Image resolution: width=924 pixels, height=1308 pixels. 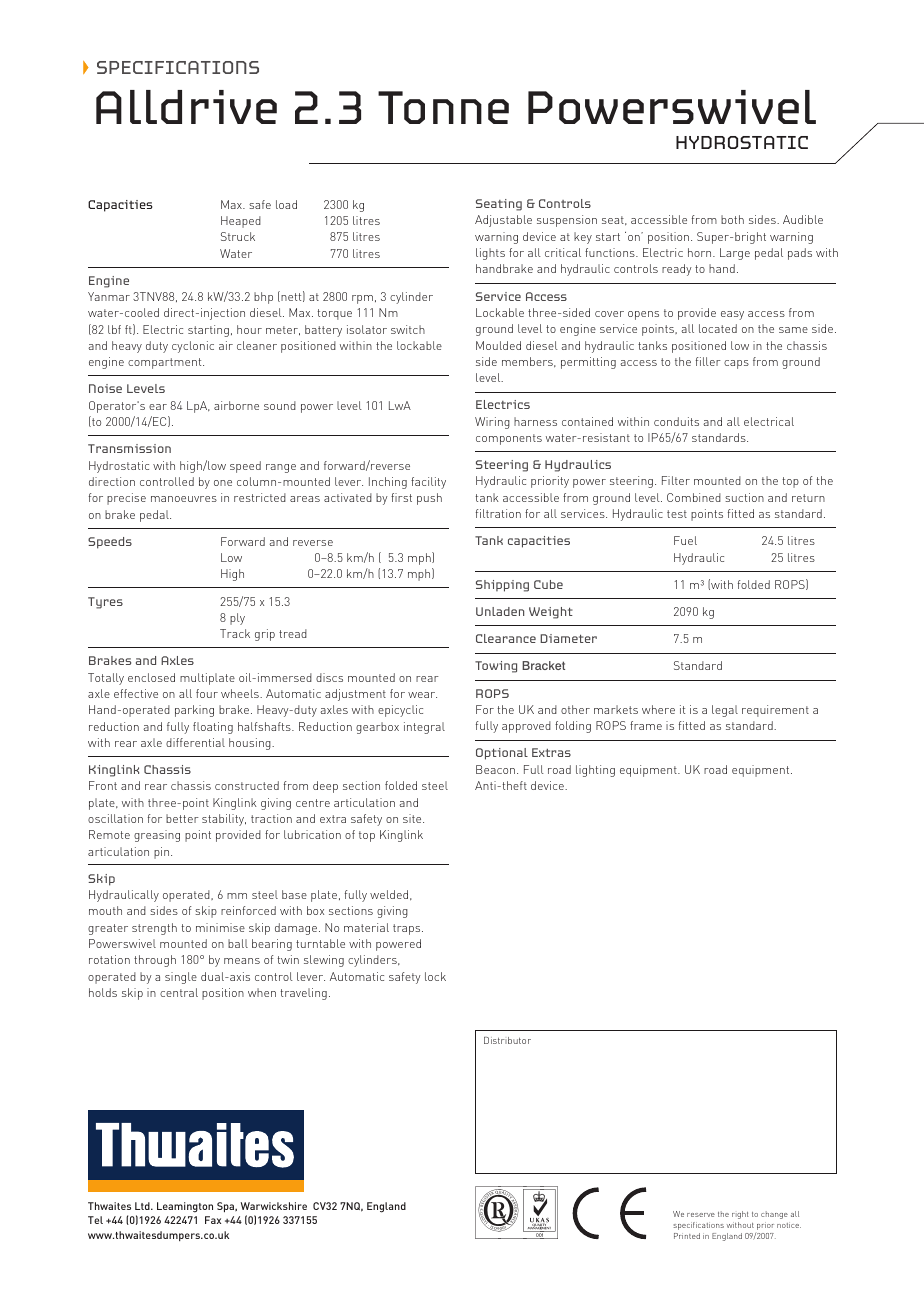 I want to click on ABCDEF, so click(x=516, y=1212).
